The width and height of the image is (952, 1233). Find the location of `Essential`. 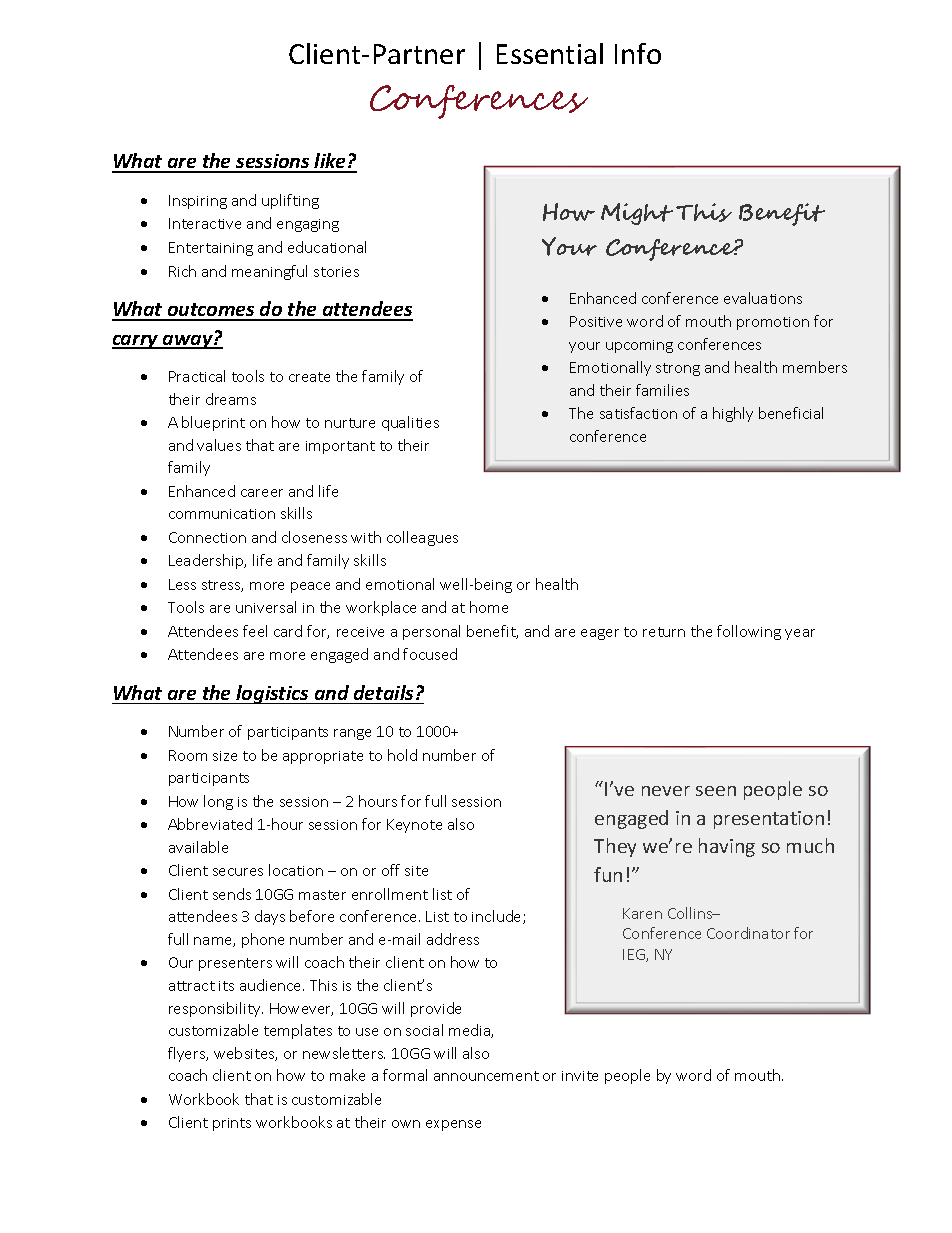

Essential is located at coordinates (550, 53).
